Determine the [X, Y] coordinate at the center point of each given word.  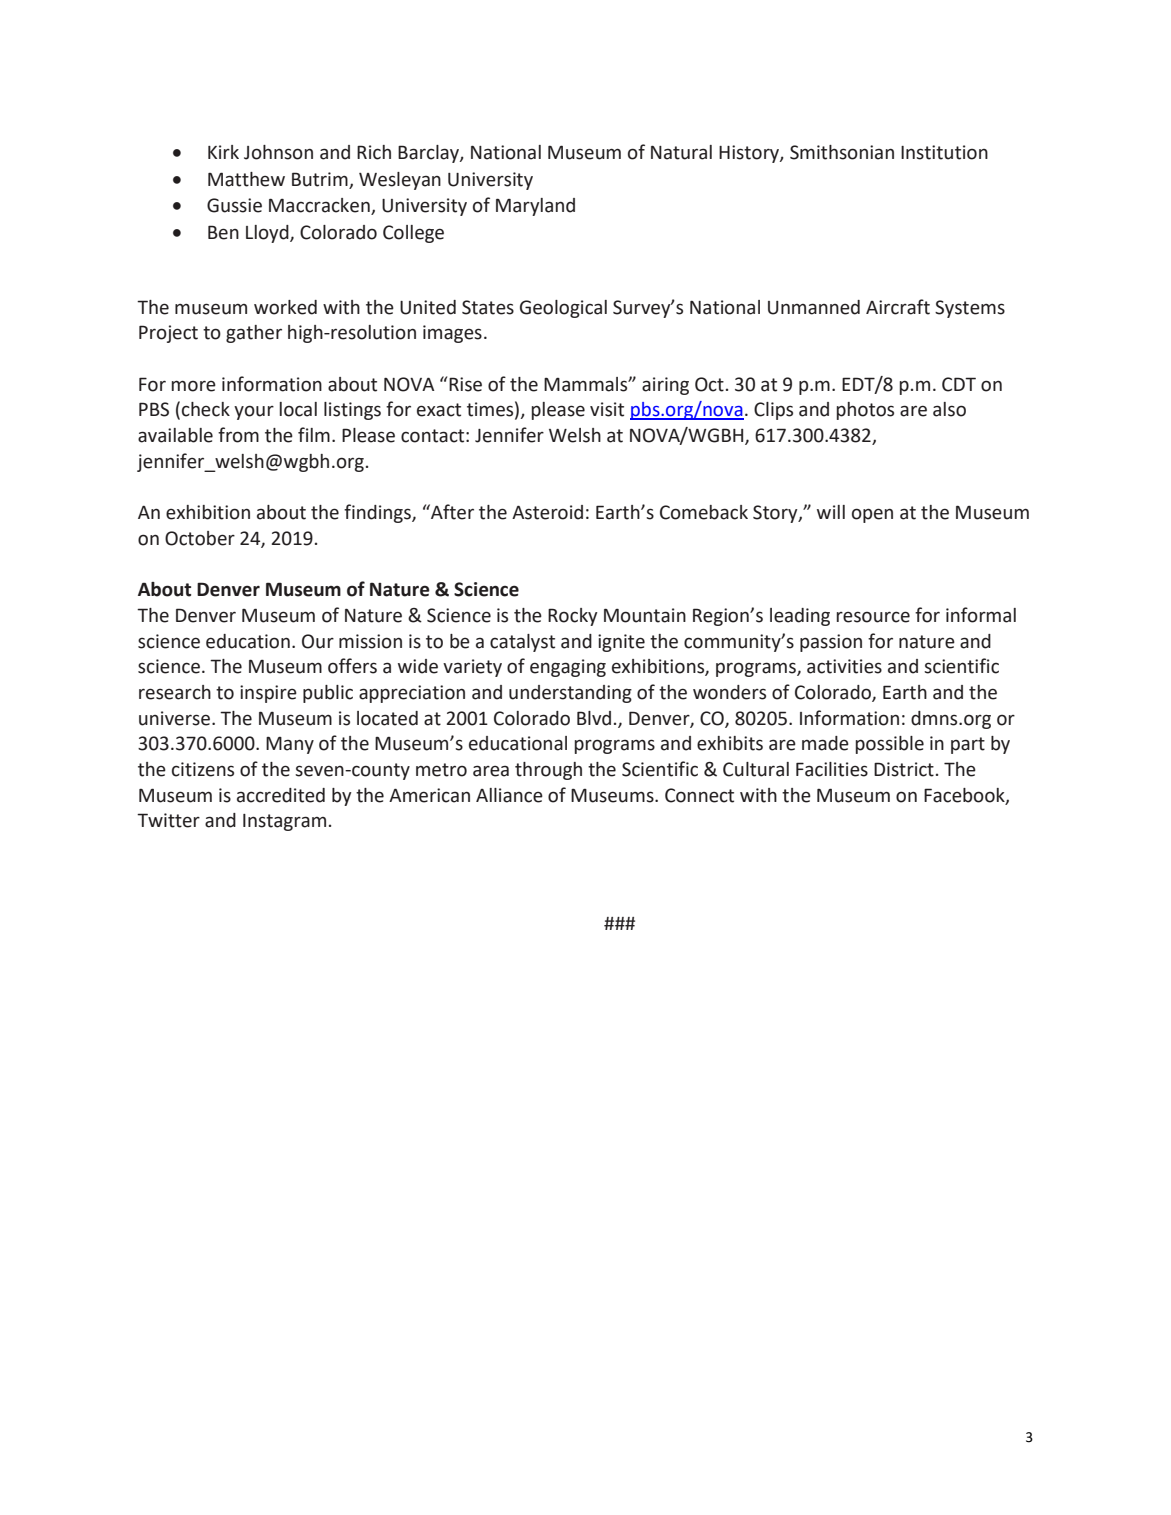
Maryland [535, 207]
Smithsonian [842, 152]
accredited [281, 795]
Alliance [509, 795]
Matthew [246, 179]
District [904, 769]
